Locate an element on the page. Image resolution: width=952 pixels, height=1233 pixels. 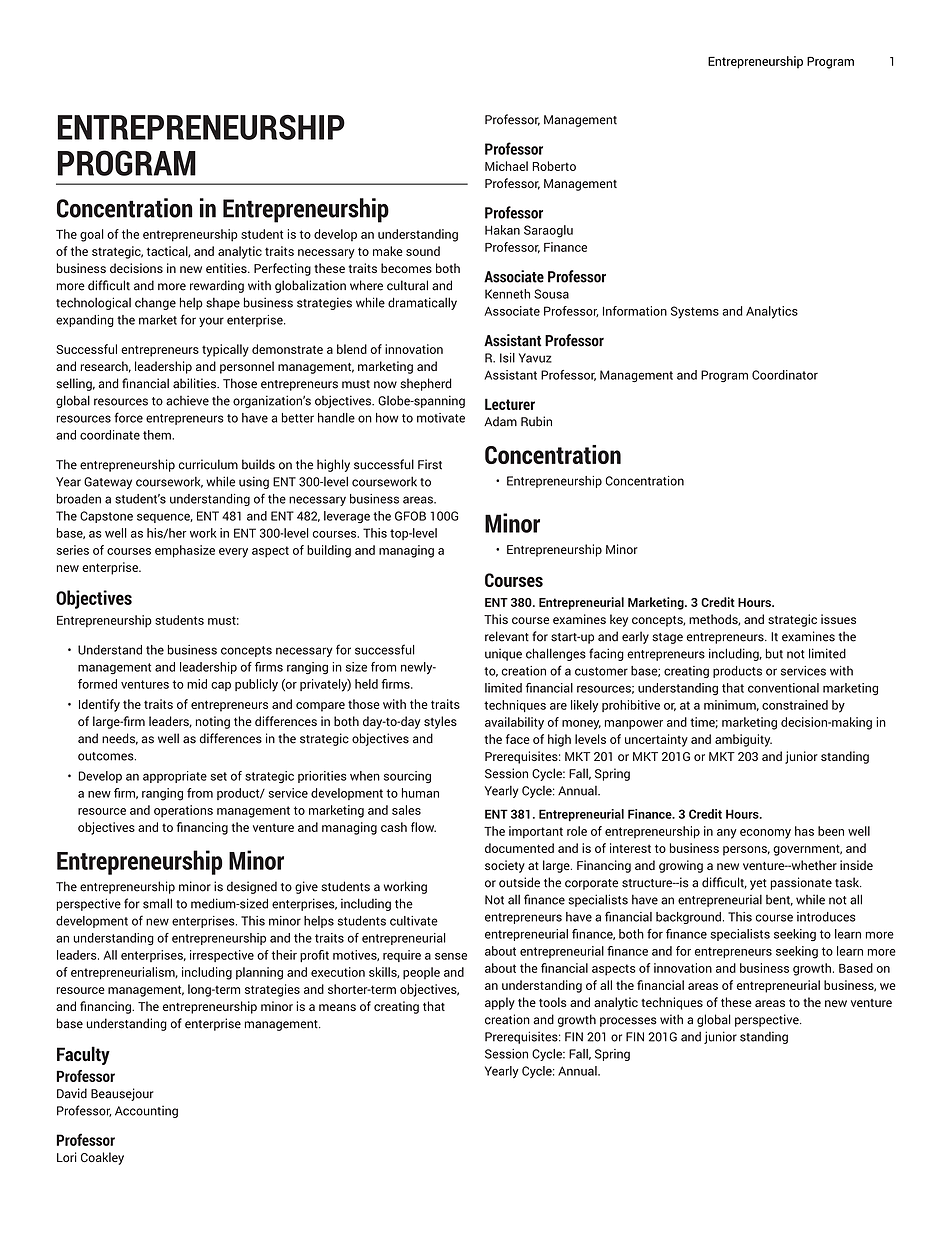
issues is located at coordinates (838, 619).
